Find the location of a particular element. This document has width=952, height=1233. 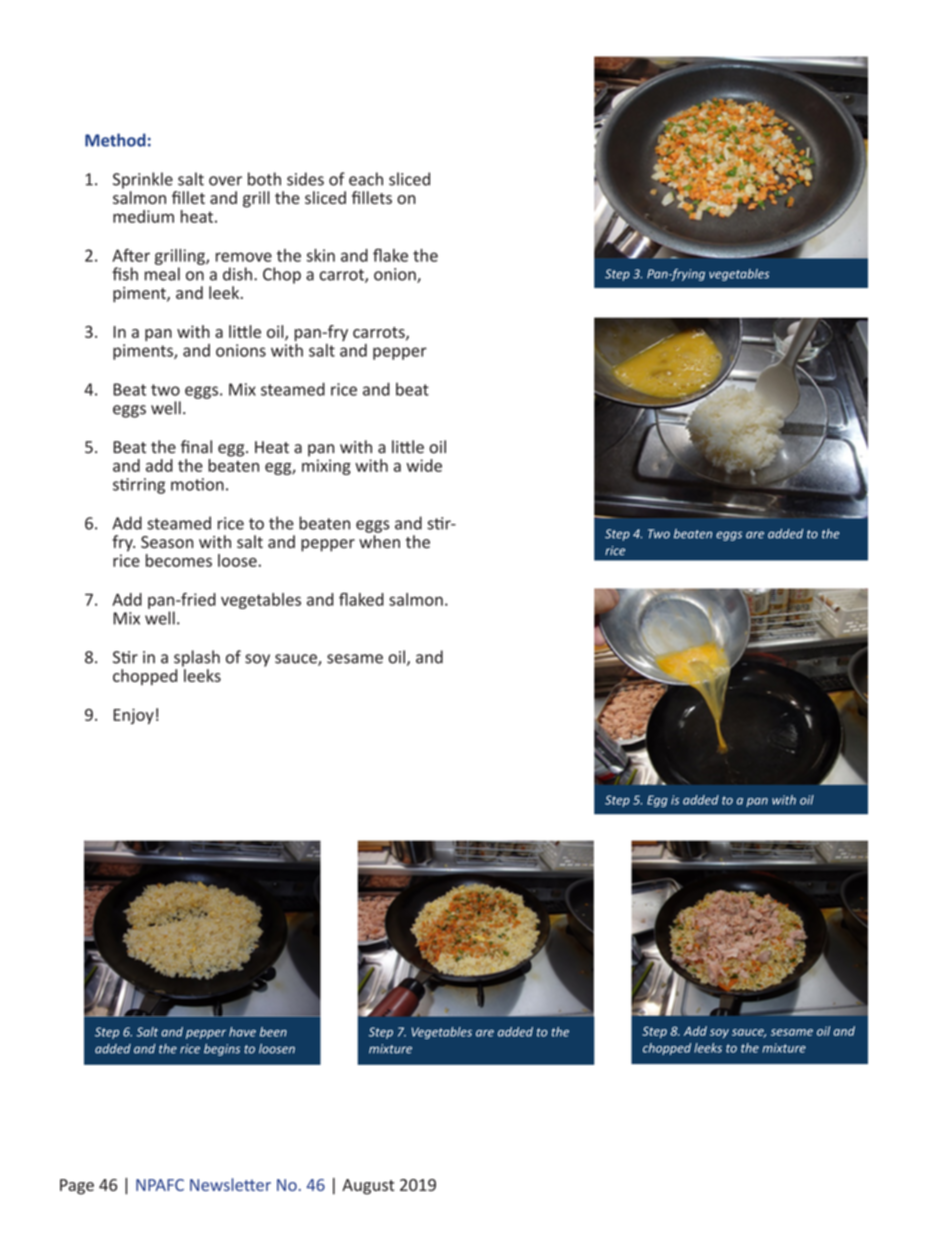

each is located at coordinates (366, 179).
